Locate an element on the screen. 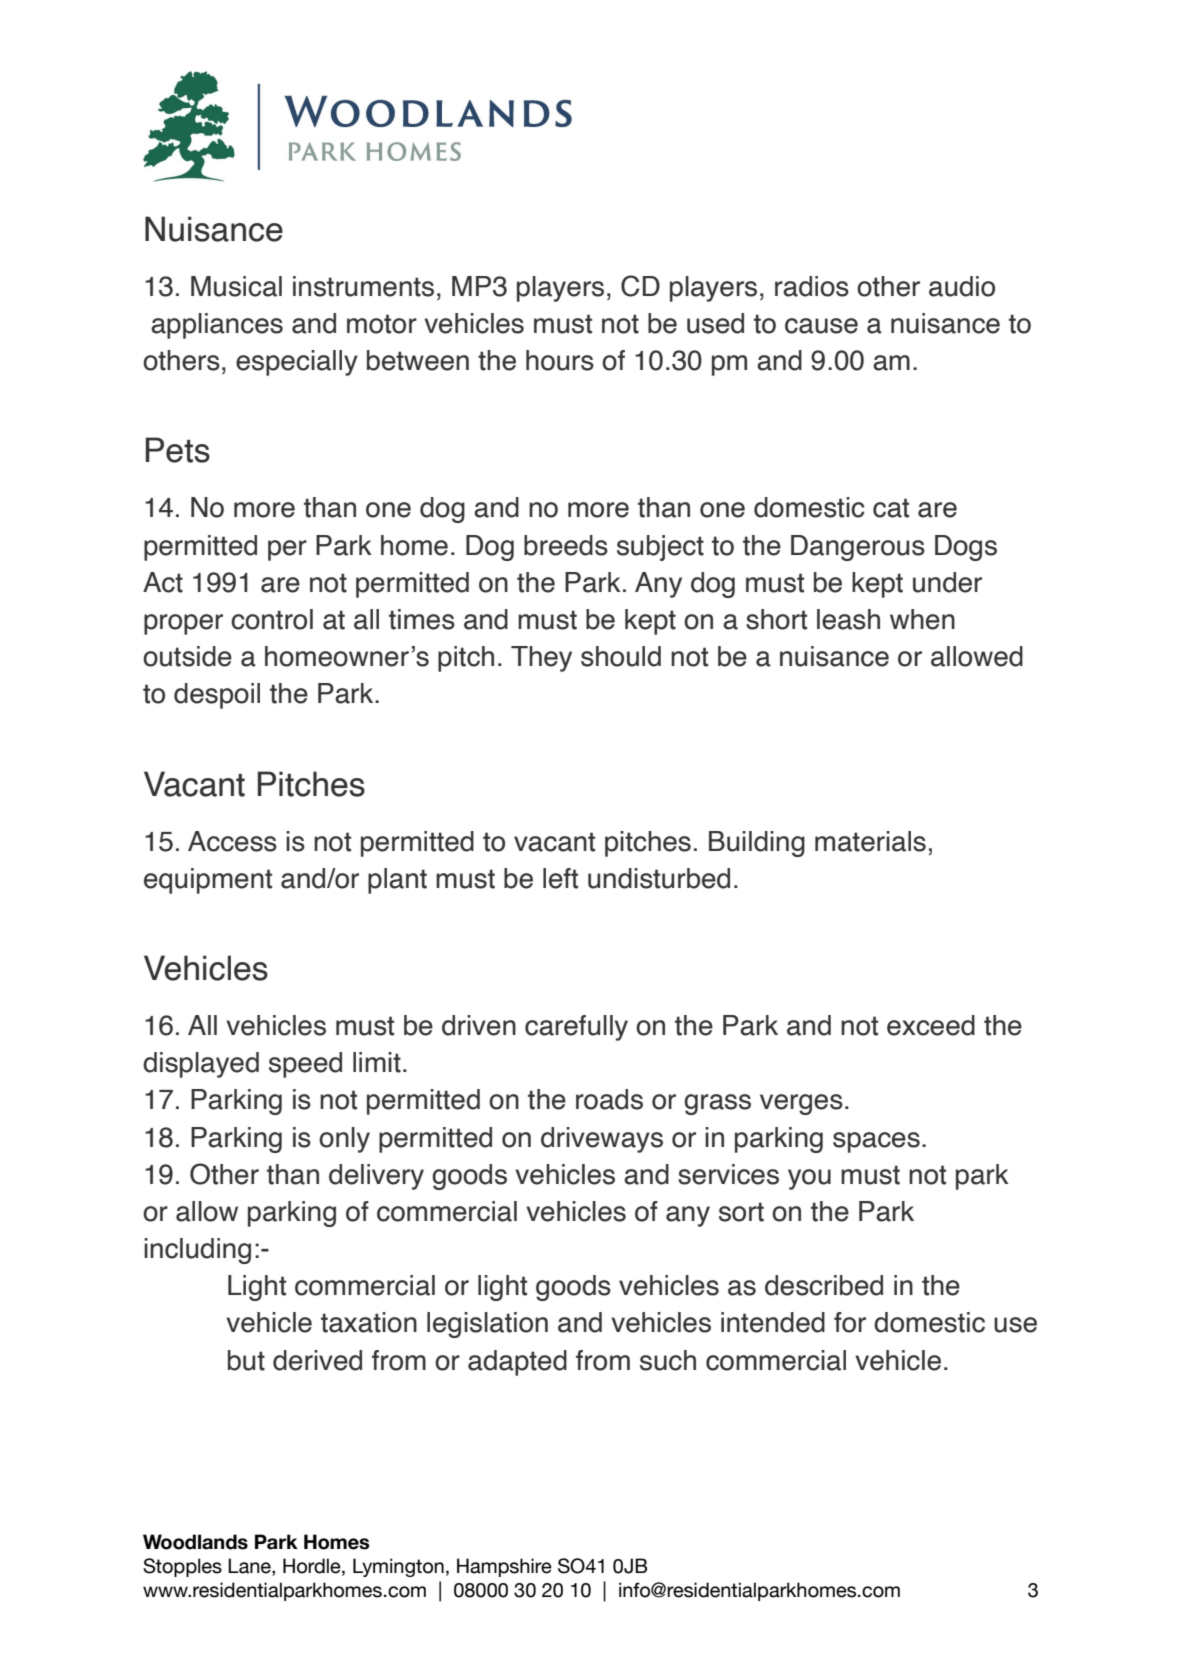 This screenshot has height=1673, width=1182. delivery is located at coordinates (376, 1177).
